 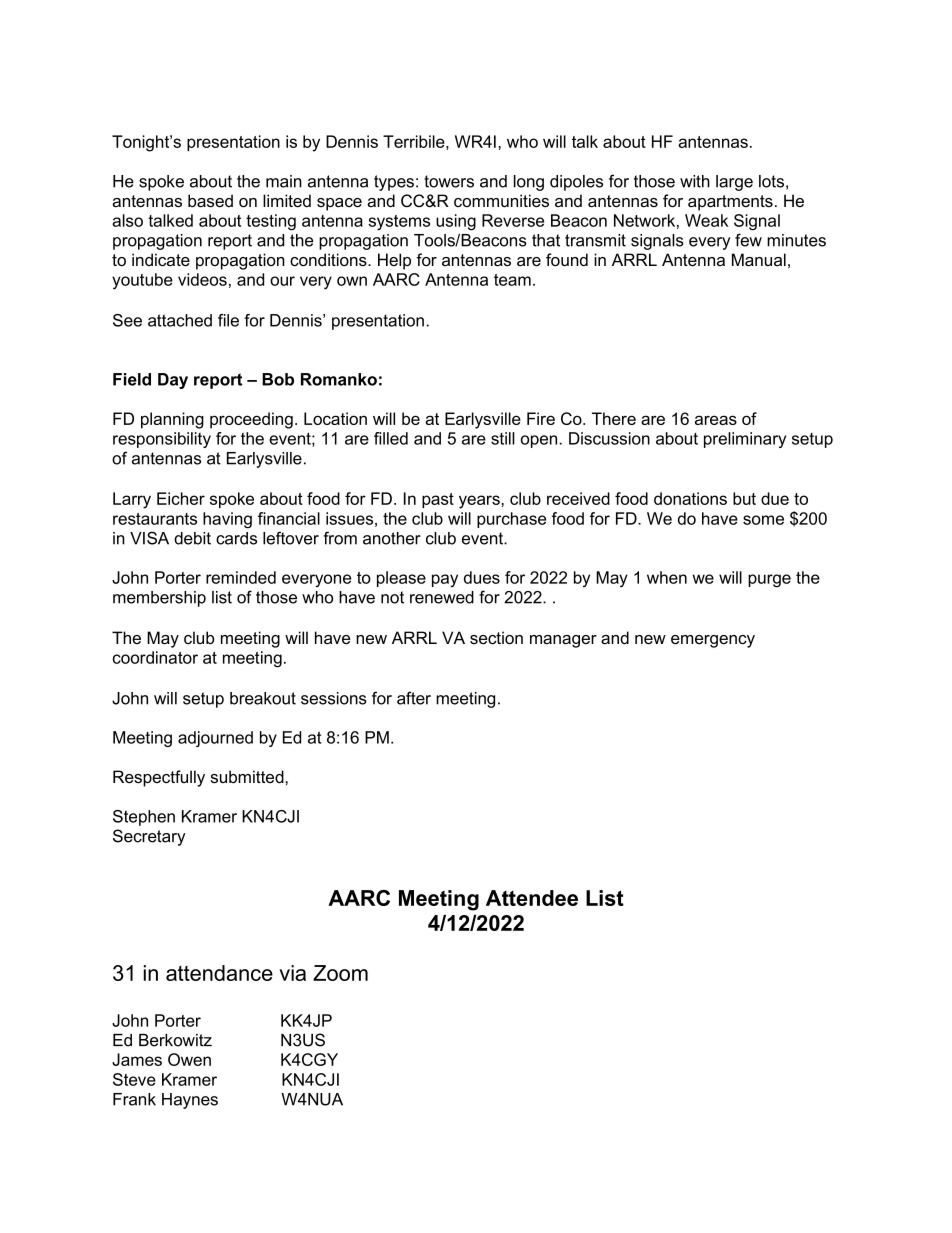 I want to click on section, so click(x=496, y=637).
